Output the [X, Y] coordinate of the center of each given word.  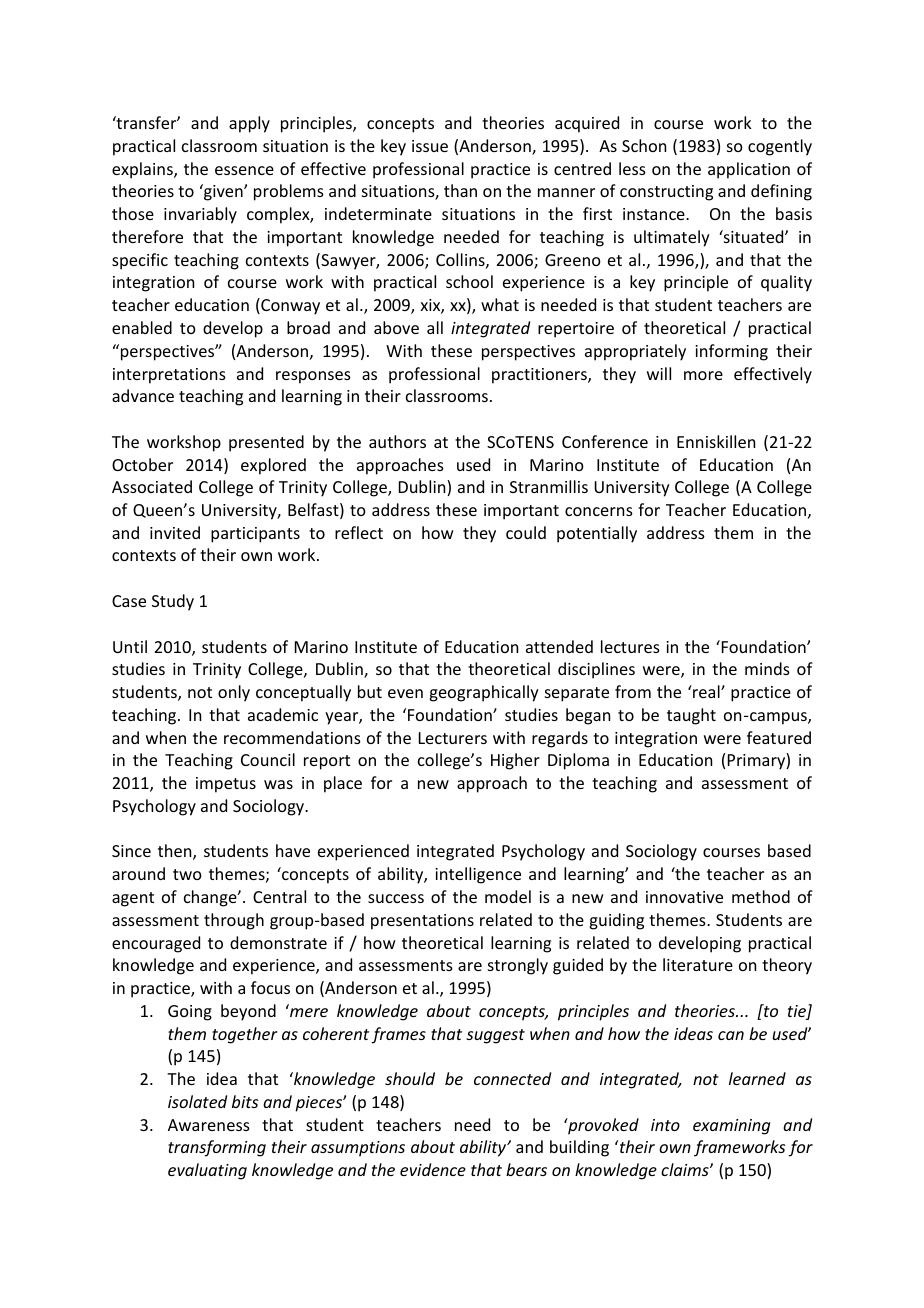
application [749, 170]
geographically [484, 693]
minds [767, 668]
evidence [433, 1169]
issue [430, 146]
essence [244, 170]
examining [731, 1127]
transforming [217, 1148]
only [234, 693]
